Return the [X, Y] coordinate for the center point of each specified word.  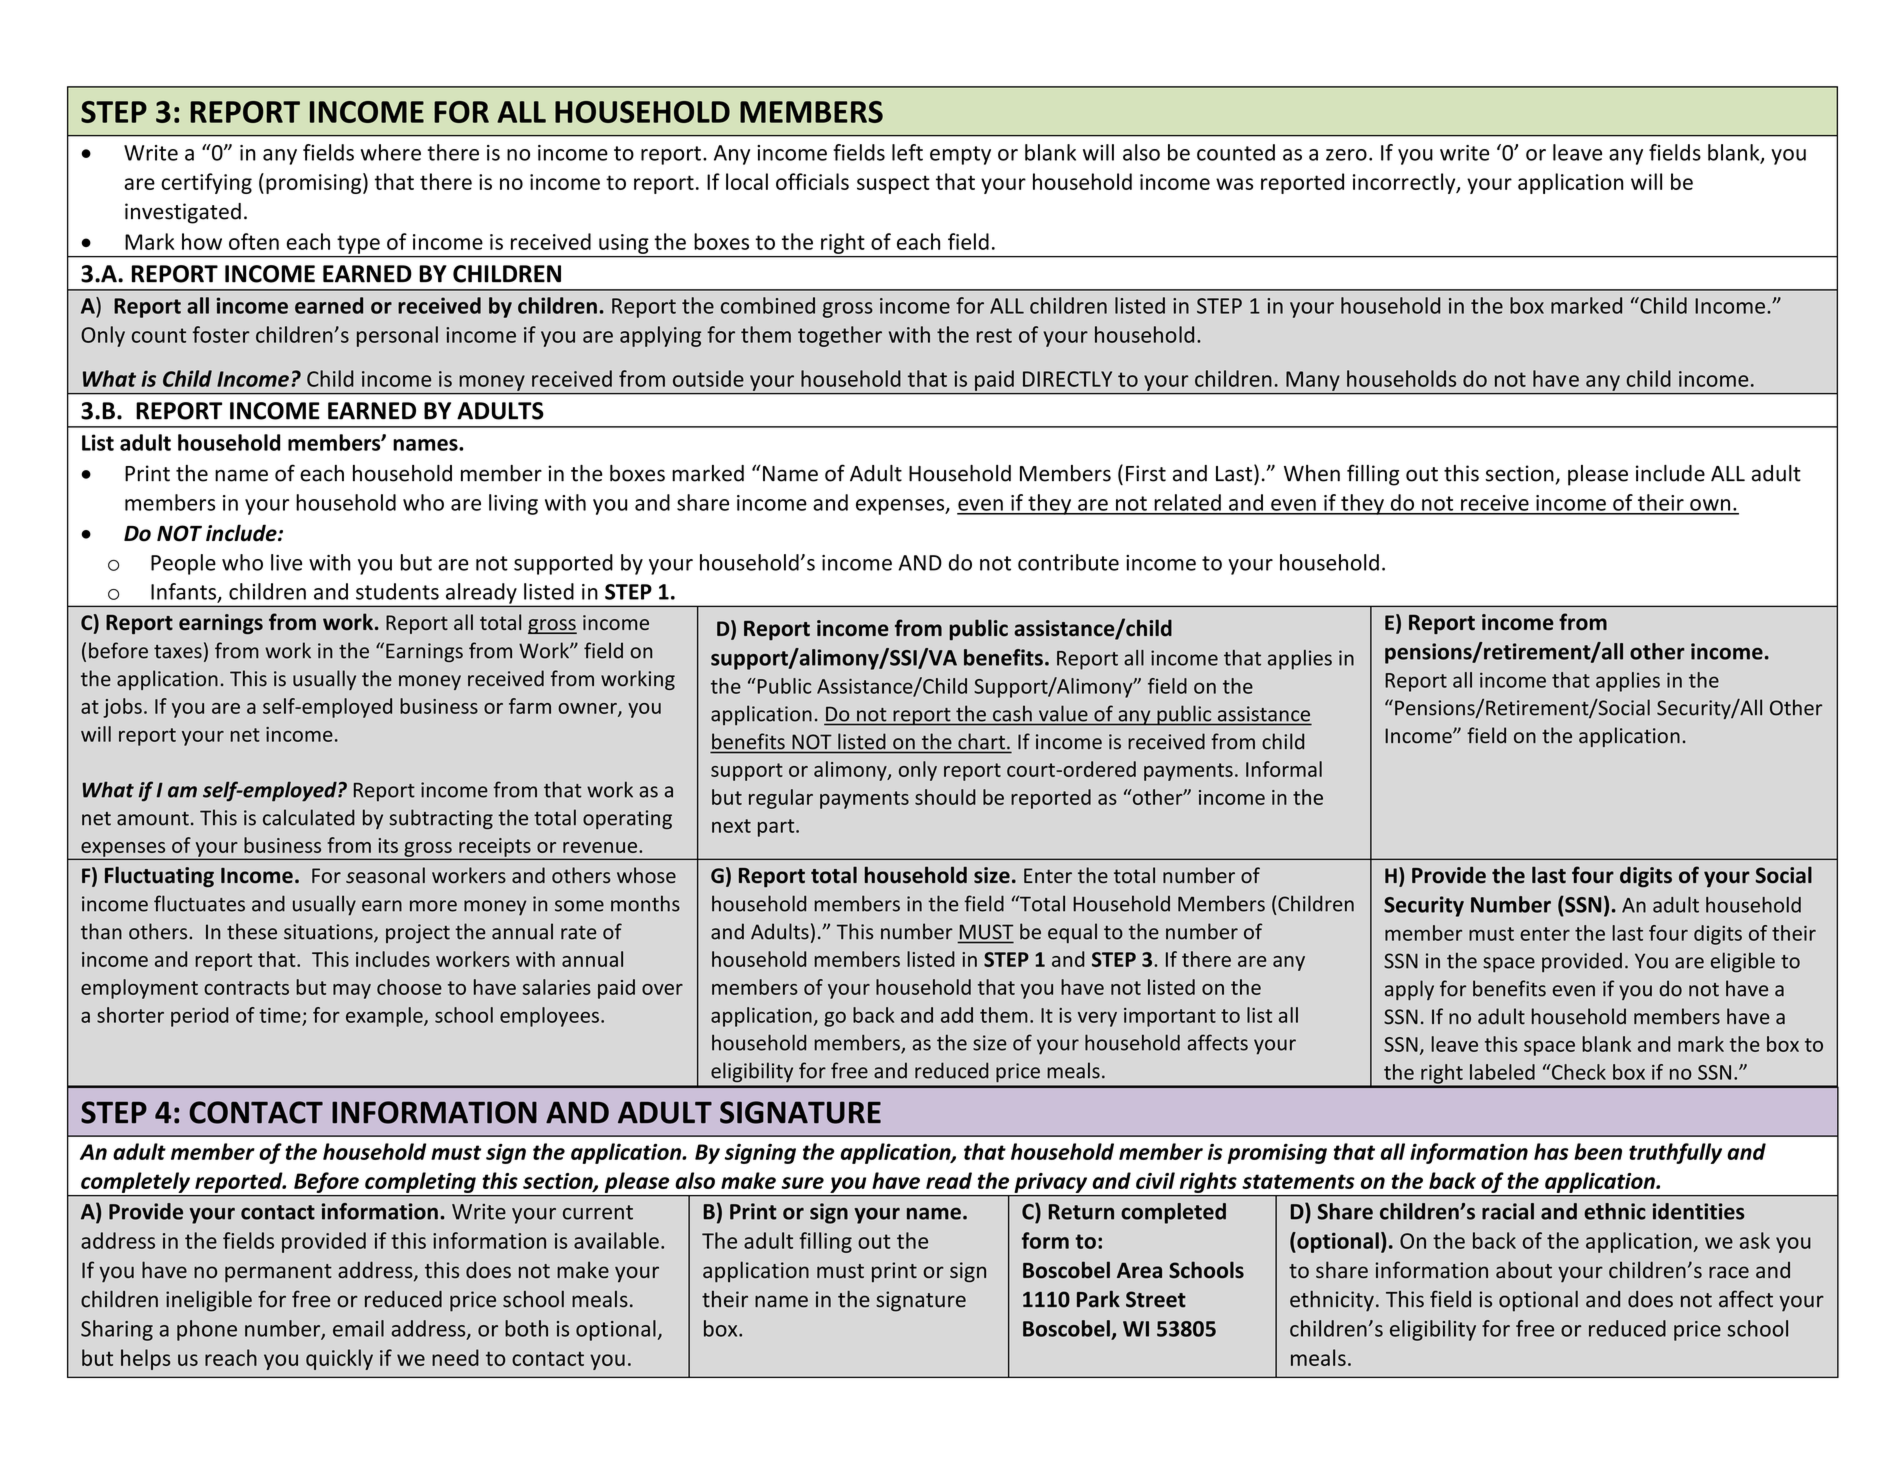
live [286, 562]
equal [1072, 933]
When [1312, 473]
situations [329, 933]
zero [1346, 155]
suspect [893, 184]
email [358, 1328]
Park [1098, 1299]
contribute [1068, 562]
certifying [206, 183]
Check [1577, 1072]
